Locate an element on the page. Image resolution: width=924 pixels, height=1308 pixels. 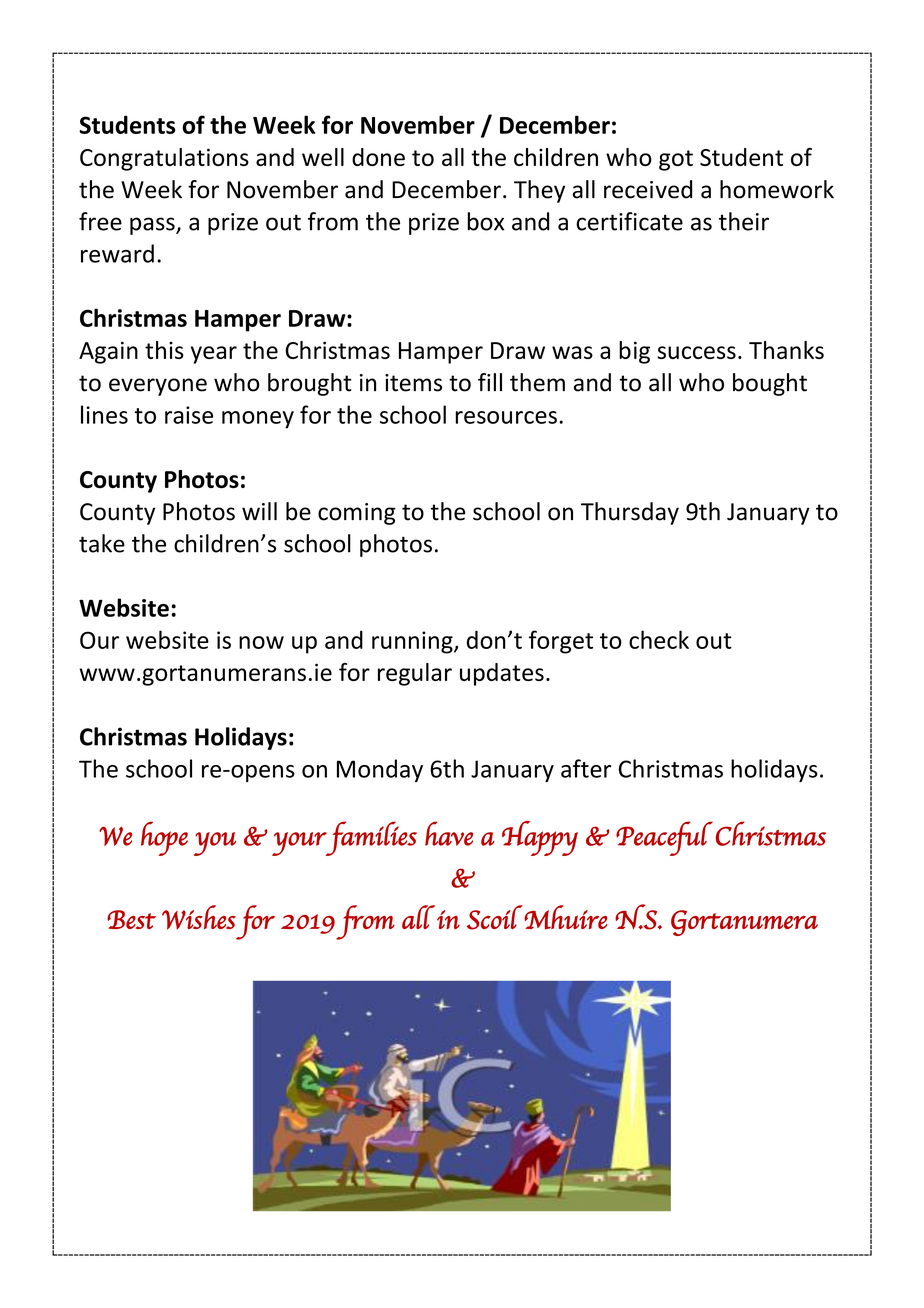
done is located at coordinates (378, 157).
